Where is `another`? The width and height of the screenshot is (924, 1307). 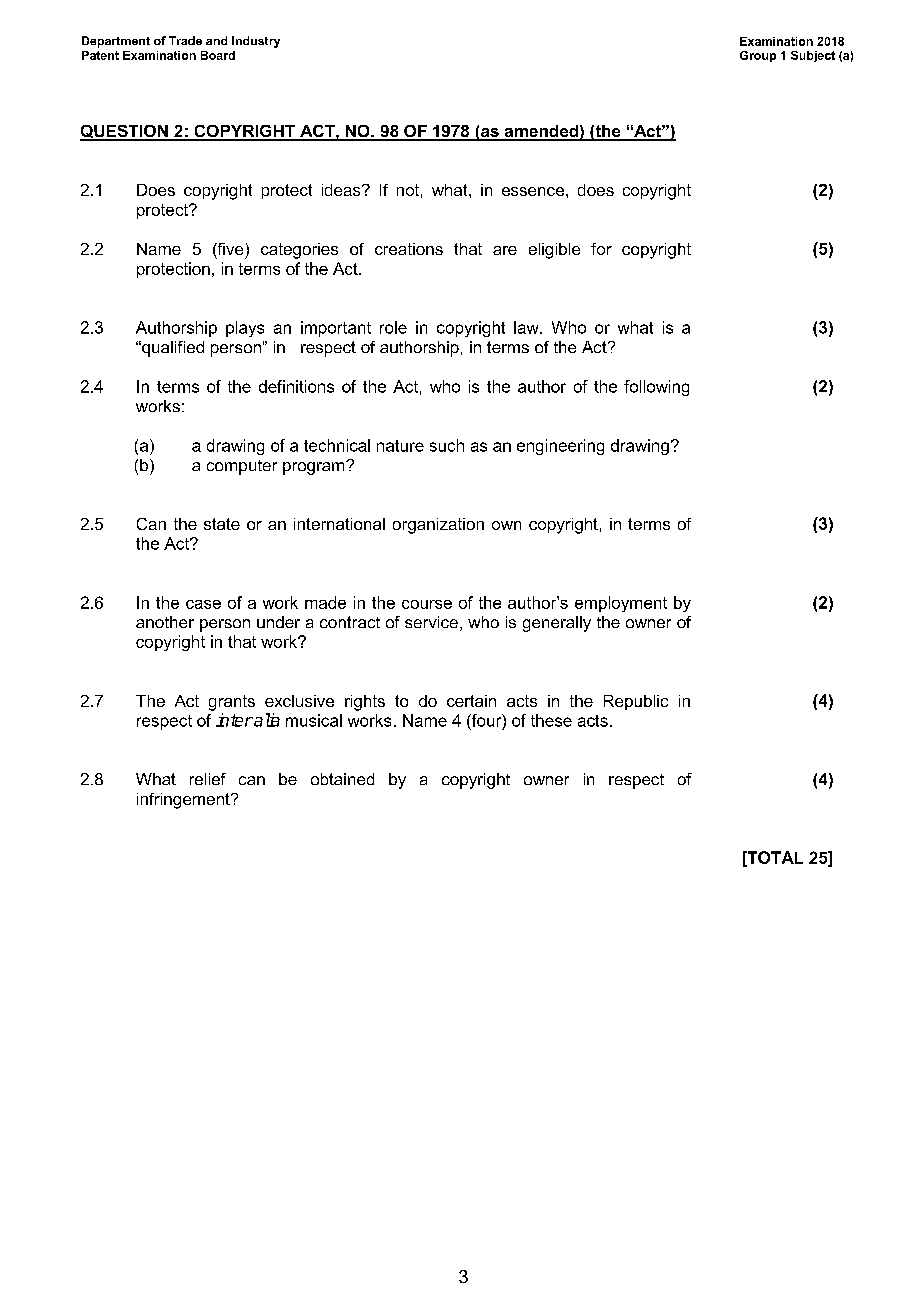
another is located at coordinates (165, 622).
